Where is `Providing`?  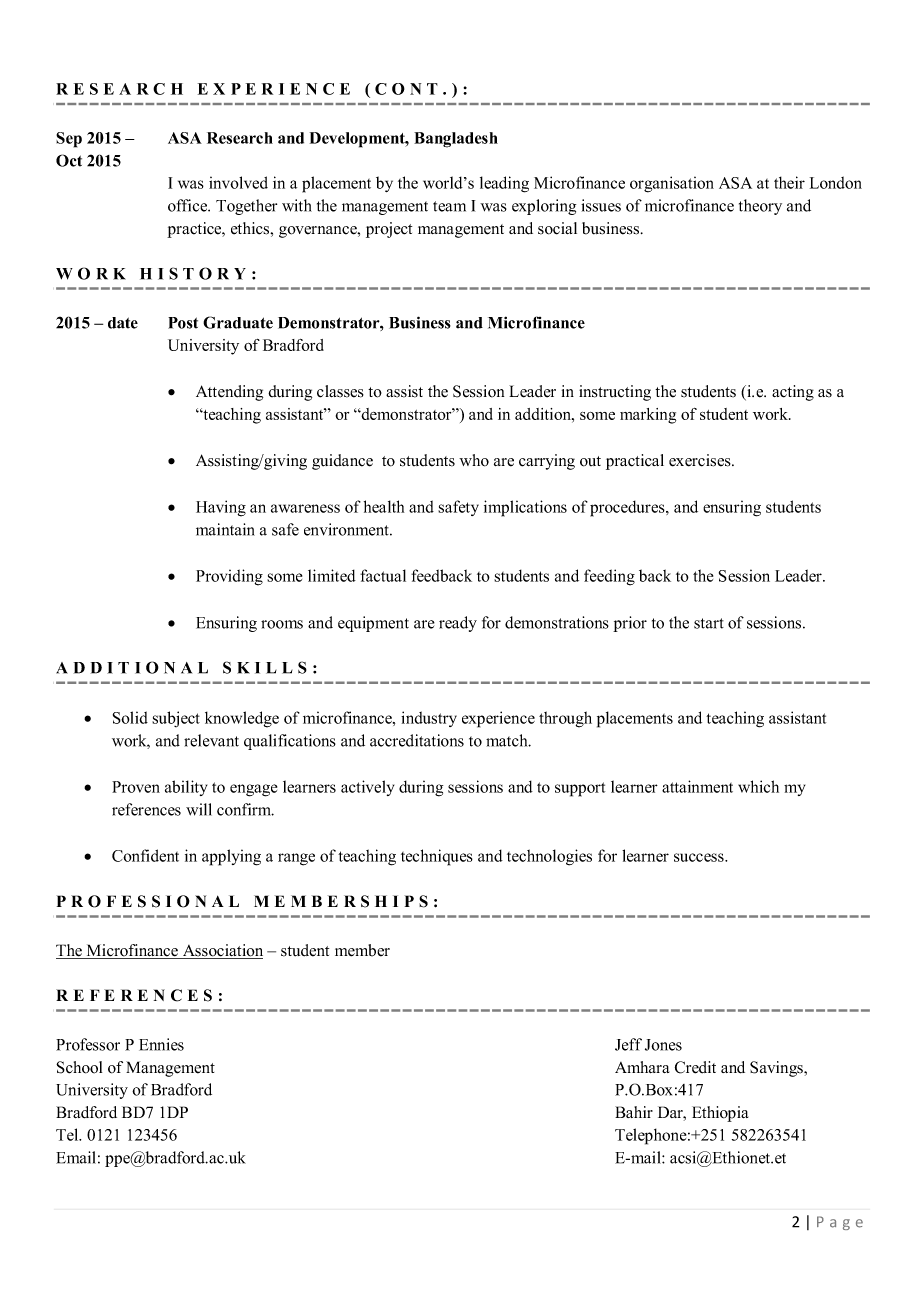 Providing is located at coordinates (229, 577).
